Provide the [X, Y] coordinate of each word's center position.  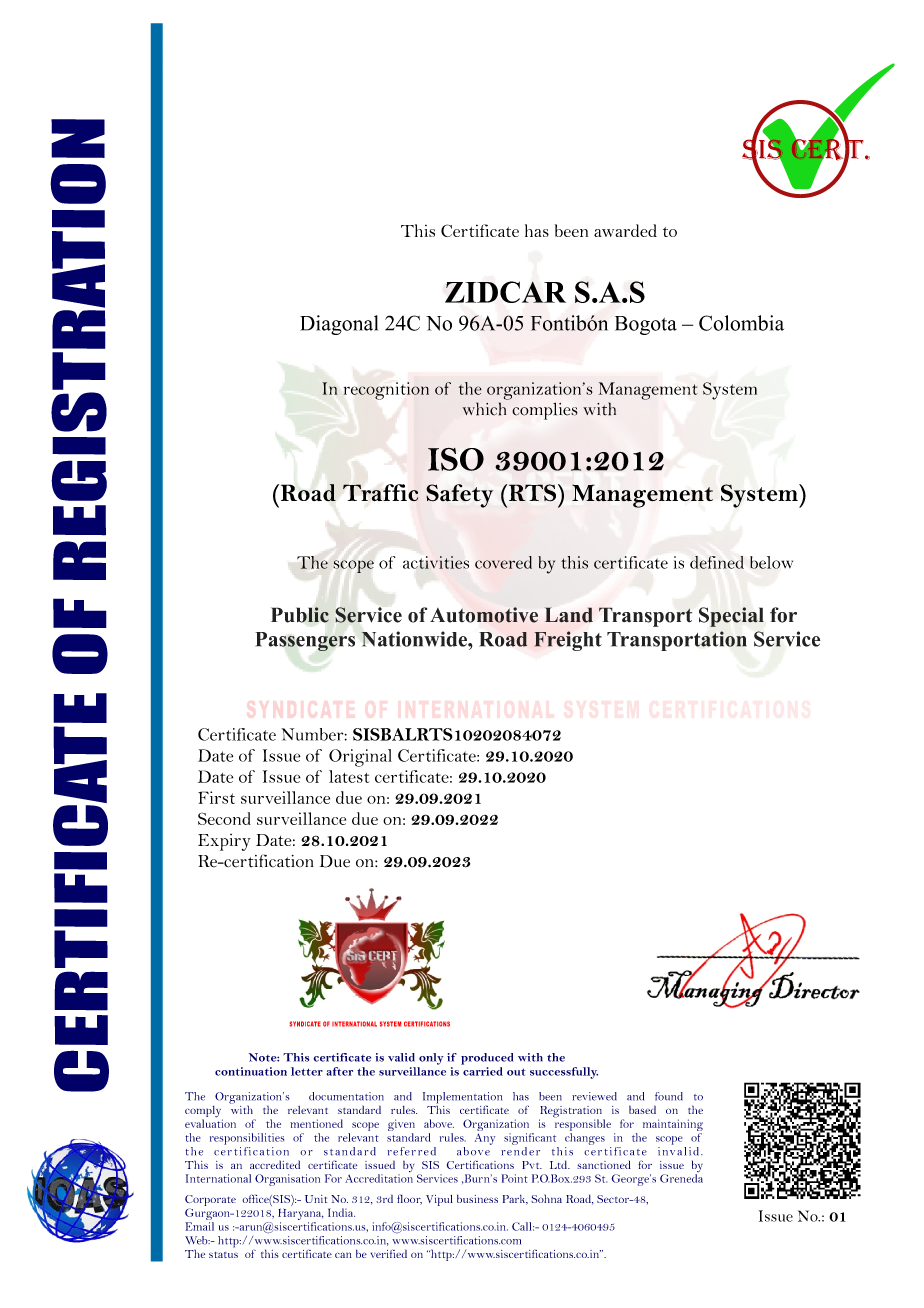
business [477, 1198]
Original [360, 758]
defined [717, 562]
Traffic [381, 493]
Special [731, 617]
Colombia [741, 323]
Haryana [301, 1215]
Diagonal [339, 325]
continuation [251, 1071]
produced [487, 1059]
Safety [459, 496]
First [216, 797]
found [669, 1096]
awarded [625, 230]
